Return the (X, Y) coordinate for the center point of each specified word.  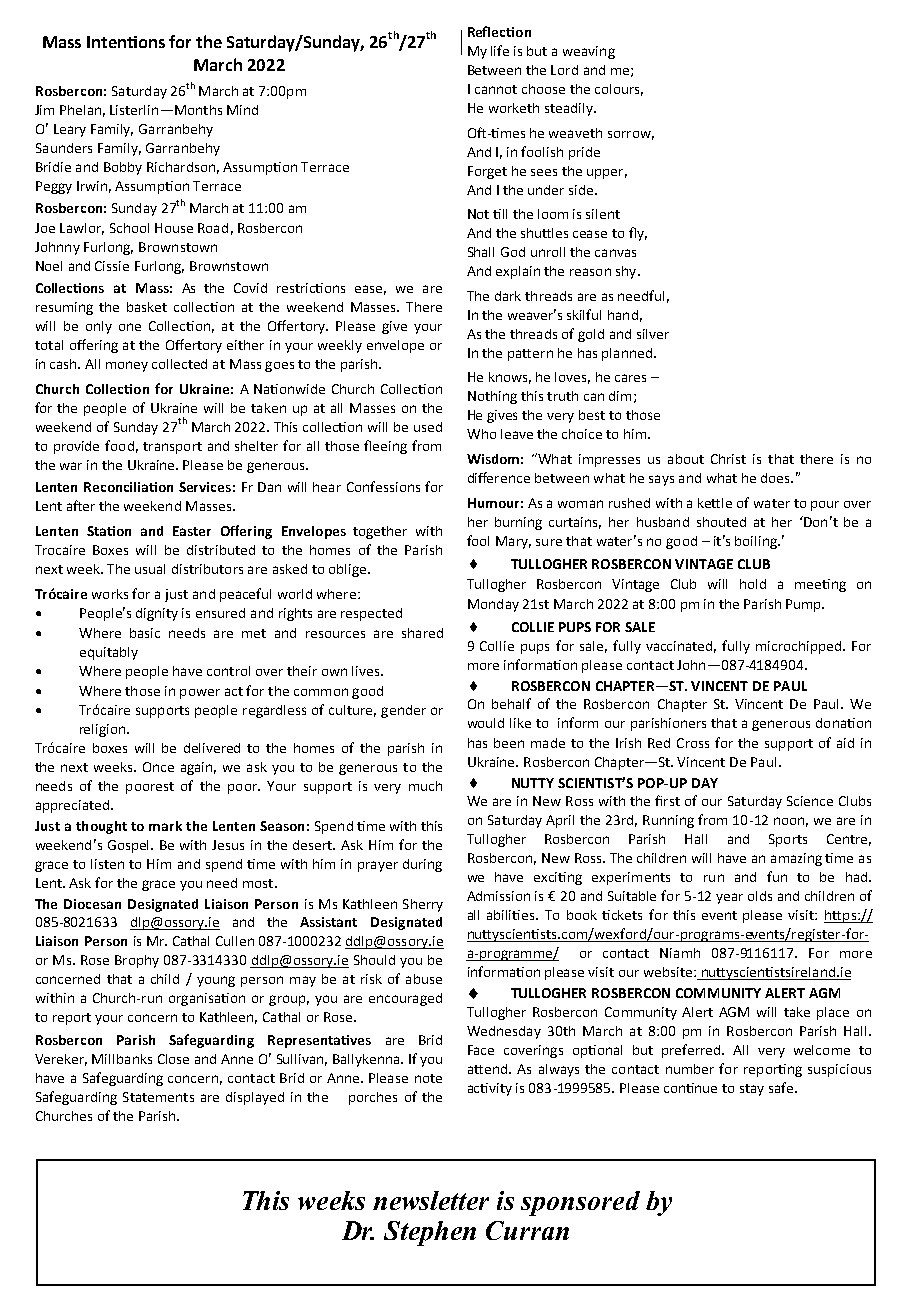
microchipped (798, 647)
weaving (589, 52)
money (127, 366)
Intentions (126, 42)
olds (760, 896)
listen (107, 864)
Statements (158, 1097)
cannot (496, 89)
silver (653, 334)
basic (145, 633)
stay (752, 1090)
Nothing (492, 397)
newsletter (431, 1200)
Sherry (423, 905)
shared (422, 633)
